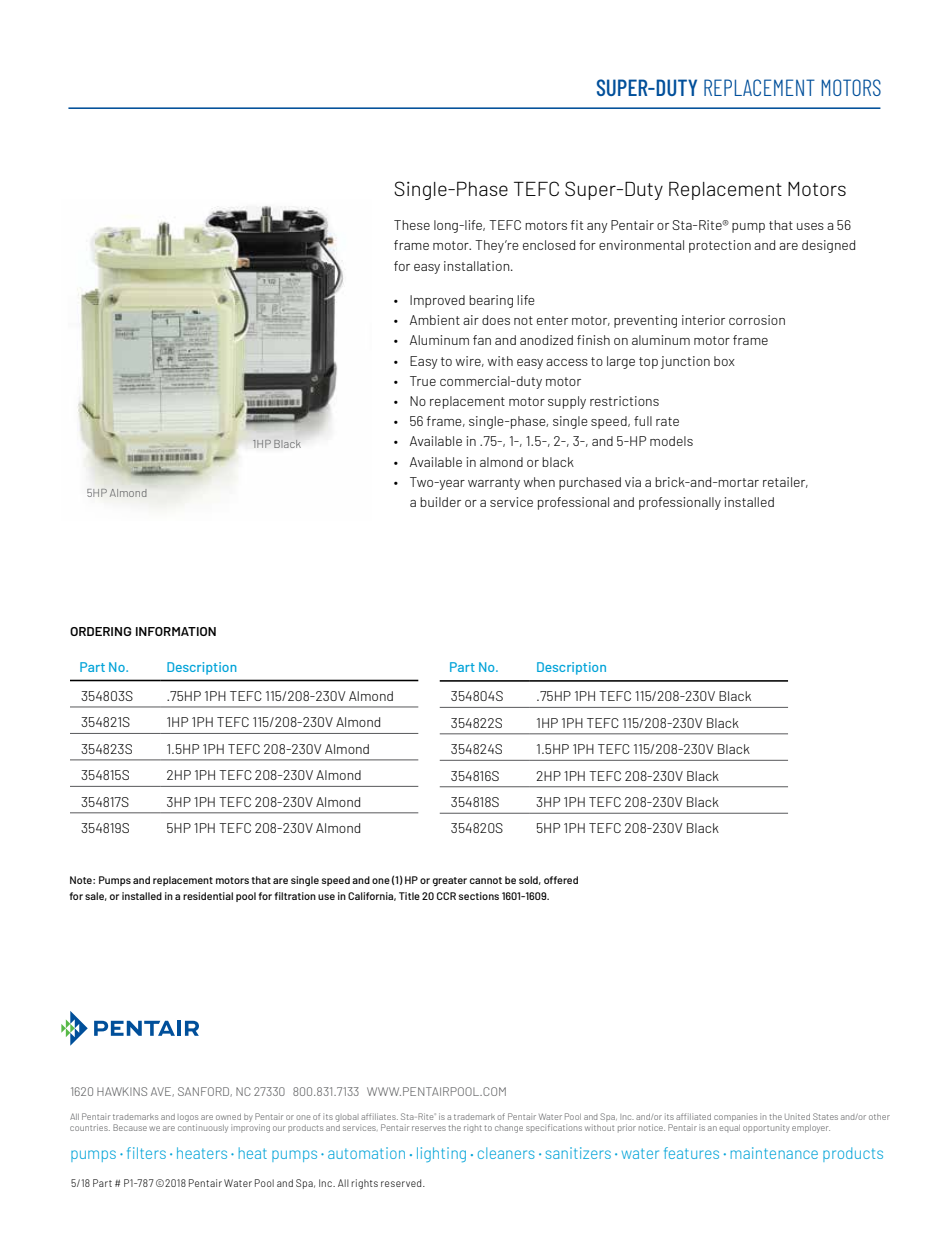  What do you see at coordinates (506, 1153) in the screenshot?
I see `cleaners` at bounding box center [506, 1153].
